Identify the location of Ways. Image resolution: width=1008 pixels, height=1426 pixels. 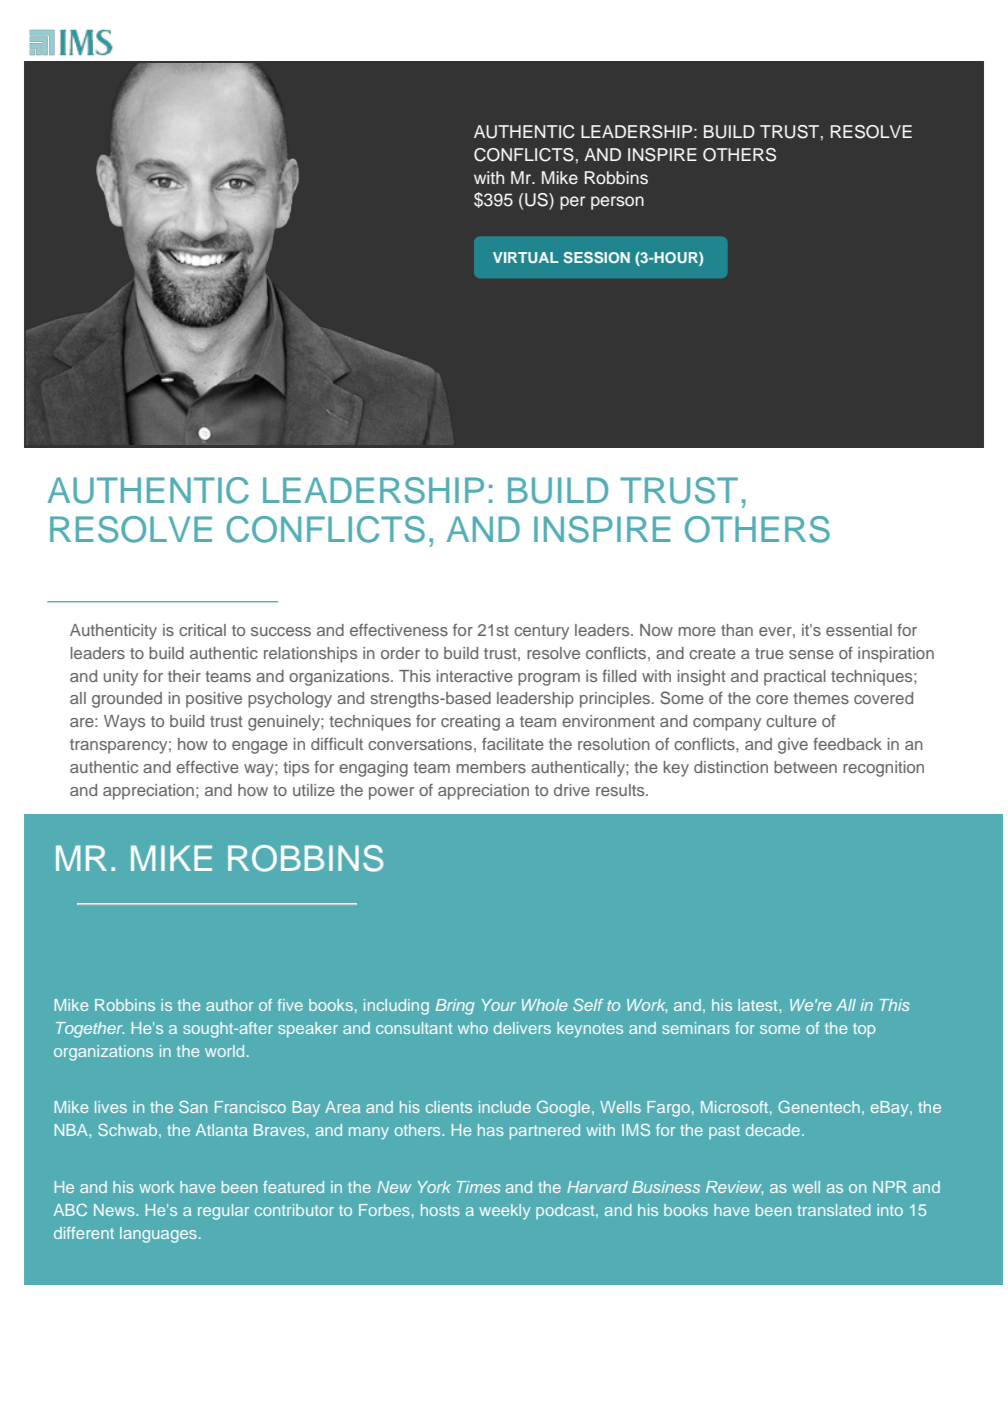
(124, 723).
